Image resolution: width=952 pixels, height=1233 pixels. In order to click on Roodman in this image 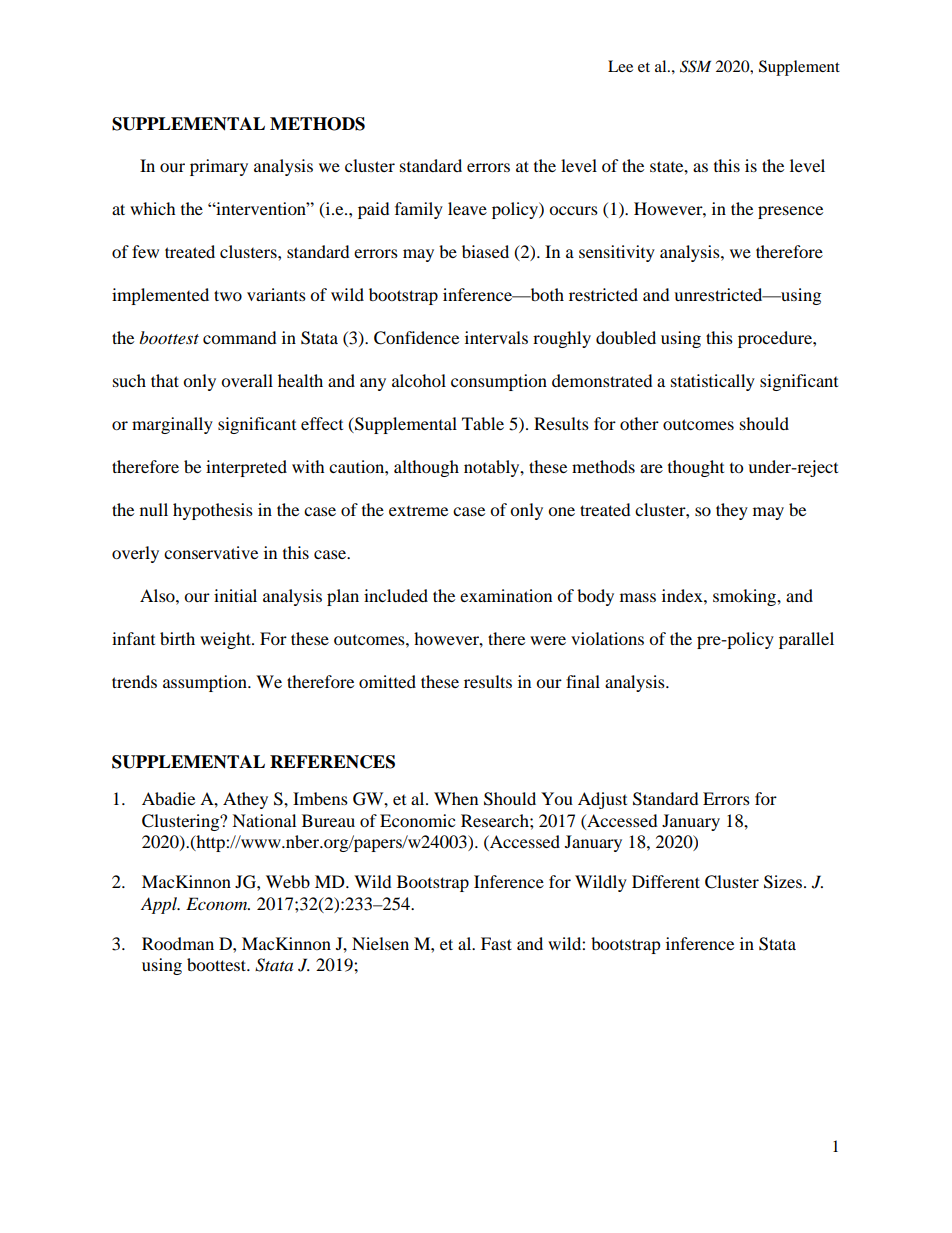, I will do `click(178, 943)`.
